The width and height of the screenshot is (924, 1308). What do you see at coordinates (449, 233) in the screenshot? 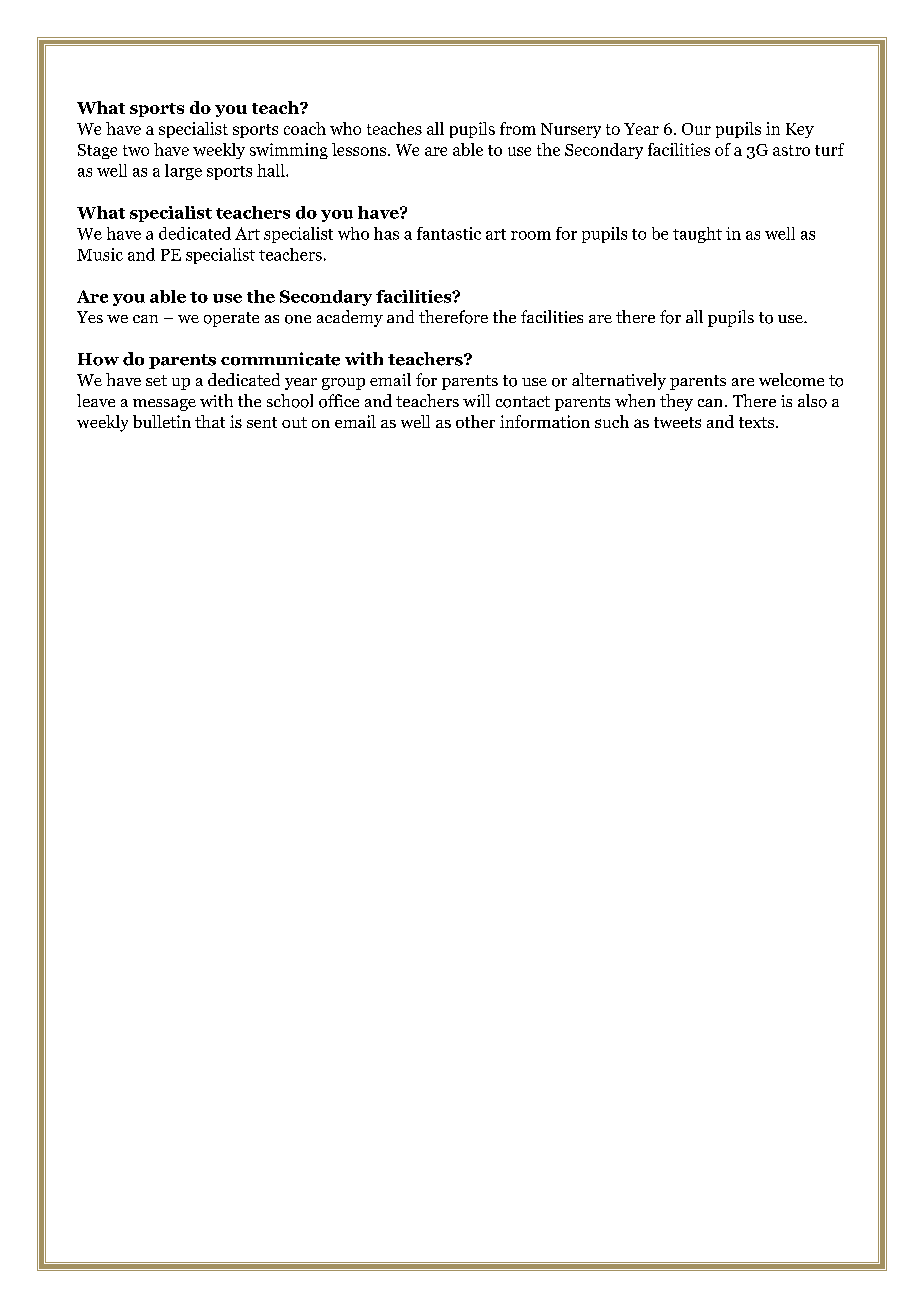
I see `fantastic` at bounding box center [449, 233].
